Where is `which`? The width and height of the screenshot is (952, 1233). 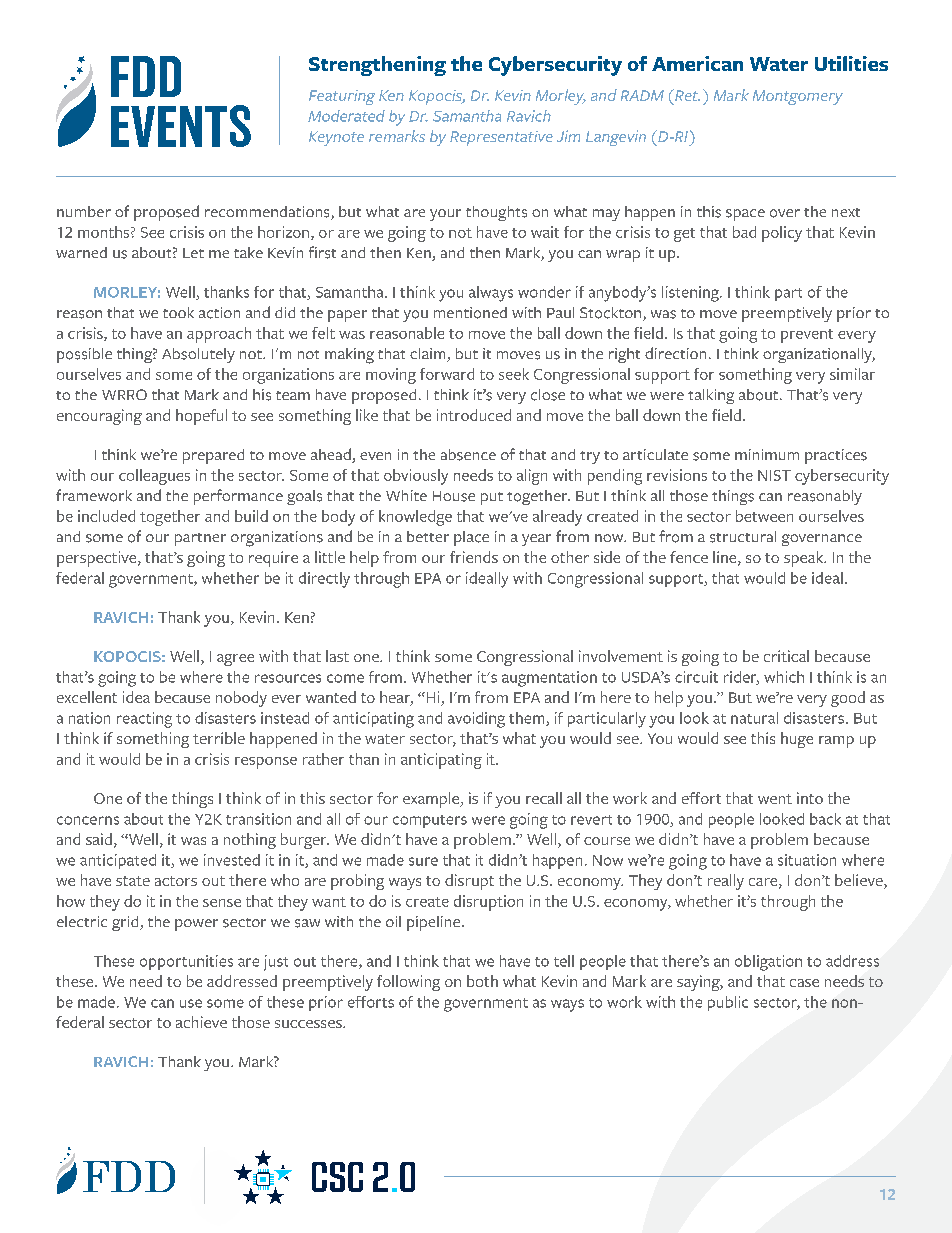 which is located at coordinates (784, 677).
